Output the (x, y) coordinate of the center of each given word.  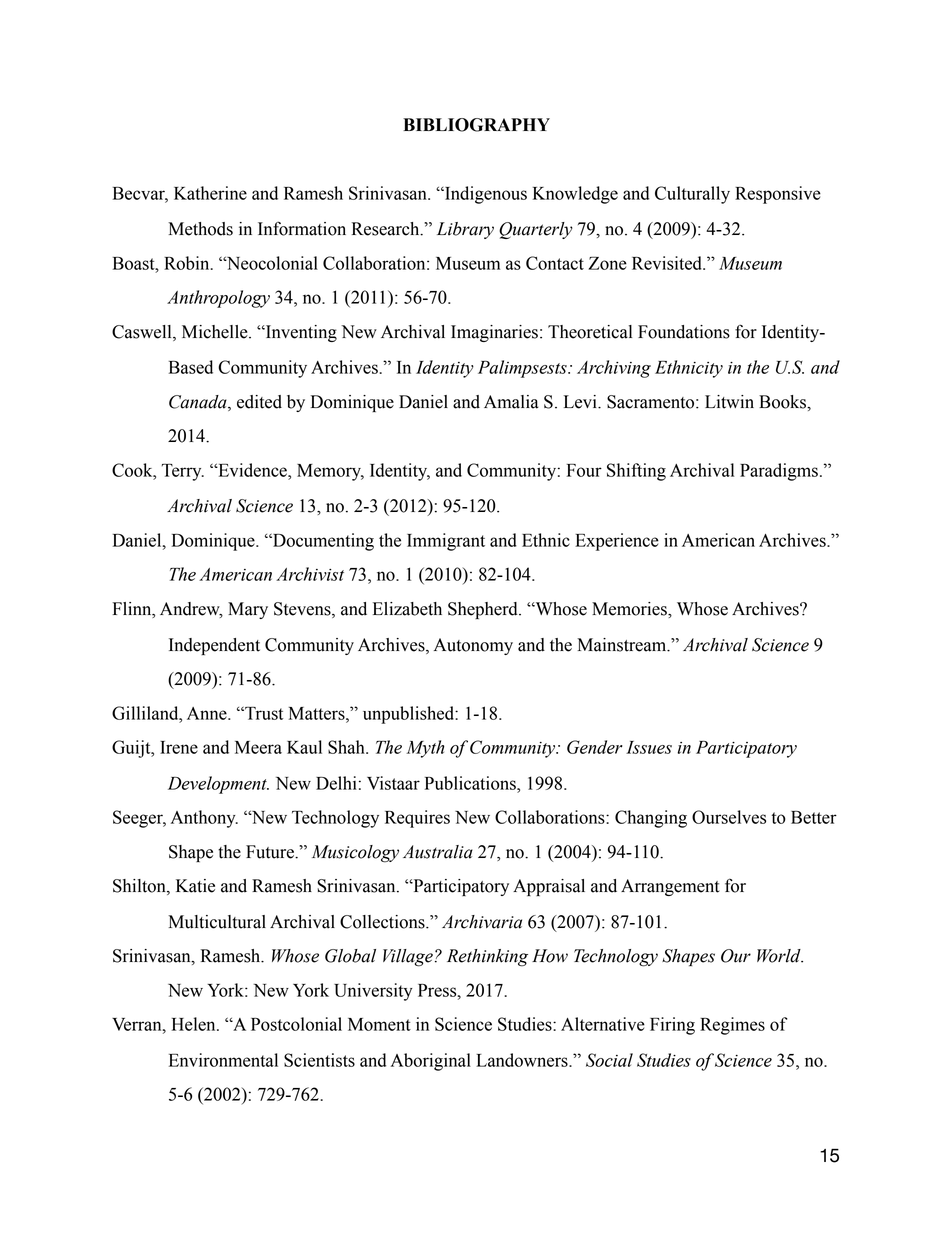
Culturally (692, 195)
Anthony (204, 819)
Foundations (684, 332)
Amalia (511, 402)
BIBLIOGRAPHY (476, 125)
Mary (248, 610)
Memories (630, 609)
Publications (471, 783)
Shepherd (484, 610)
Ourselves (729, 817)
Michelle (216, 332)
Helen (195, 1024)
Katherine (210, 193)
